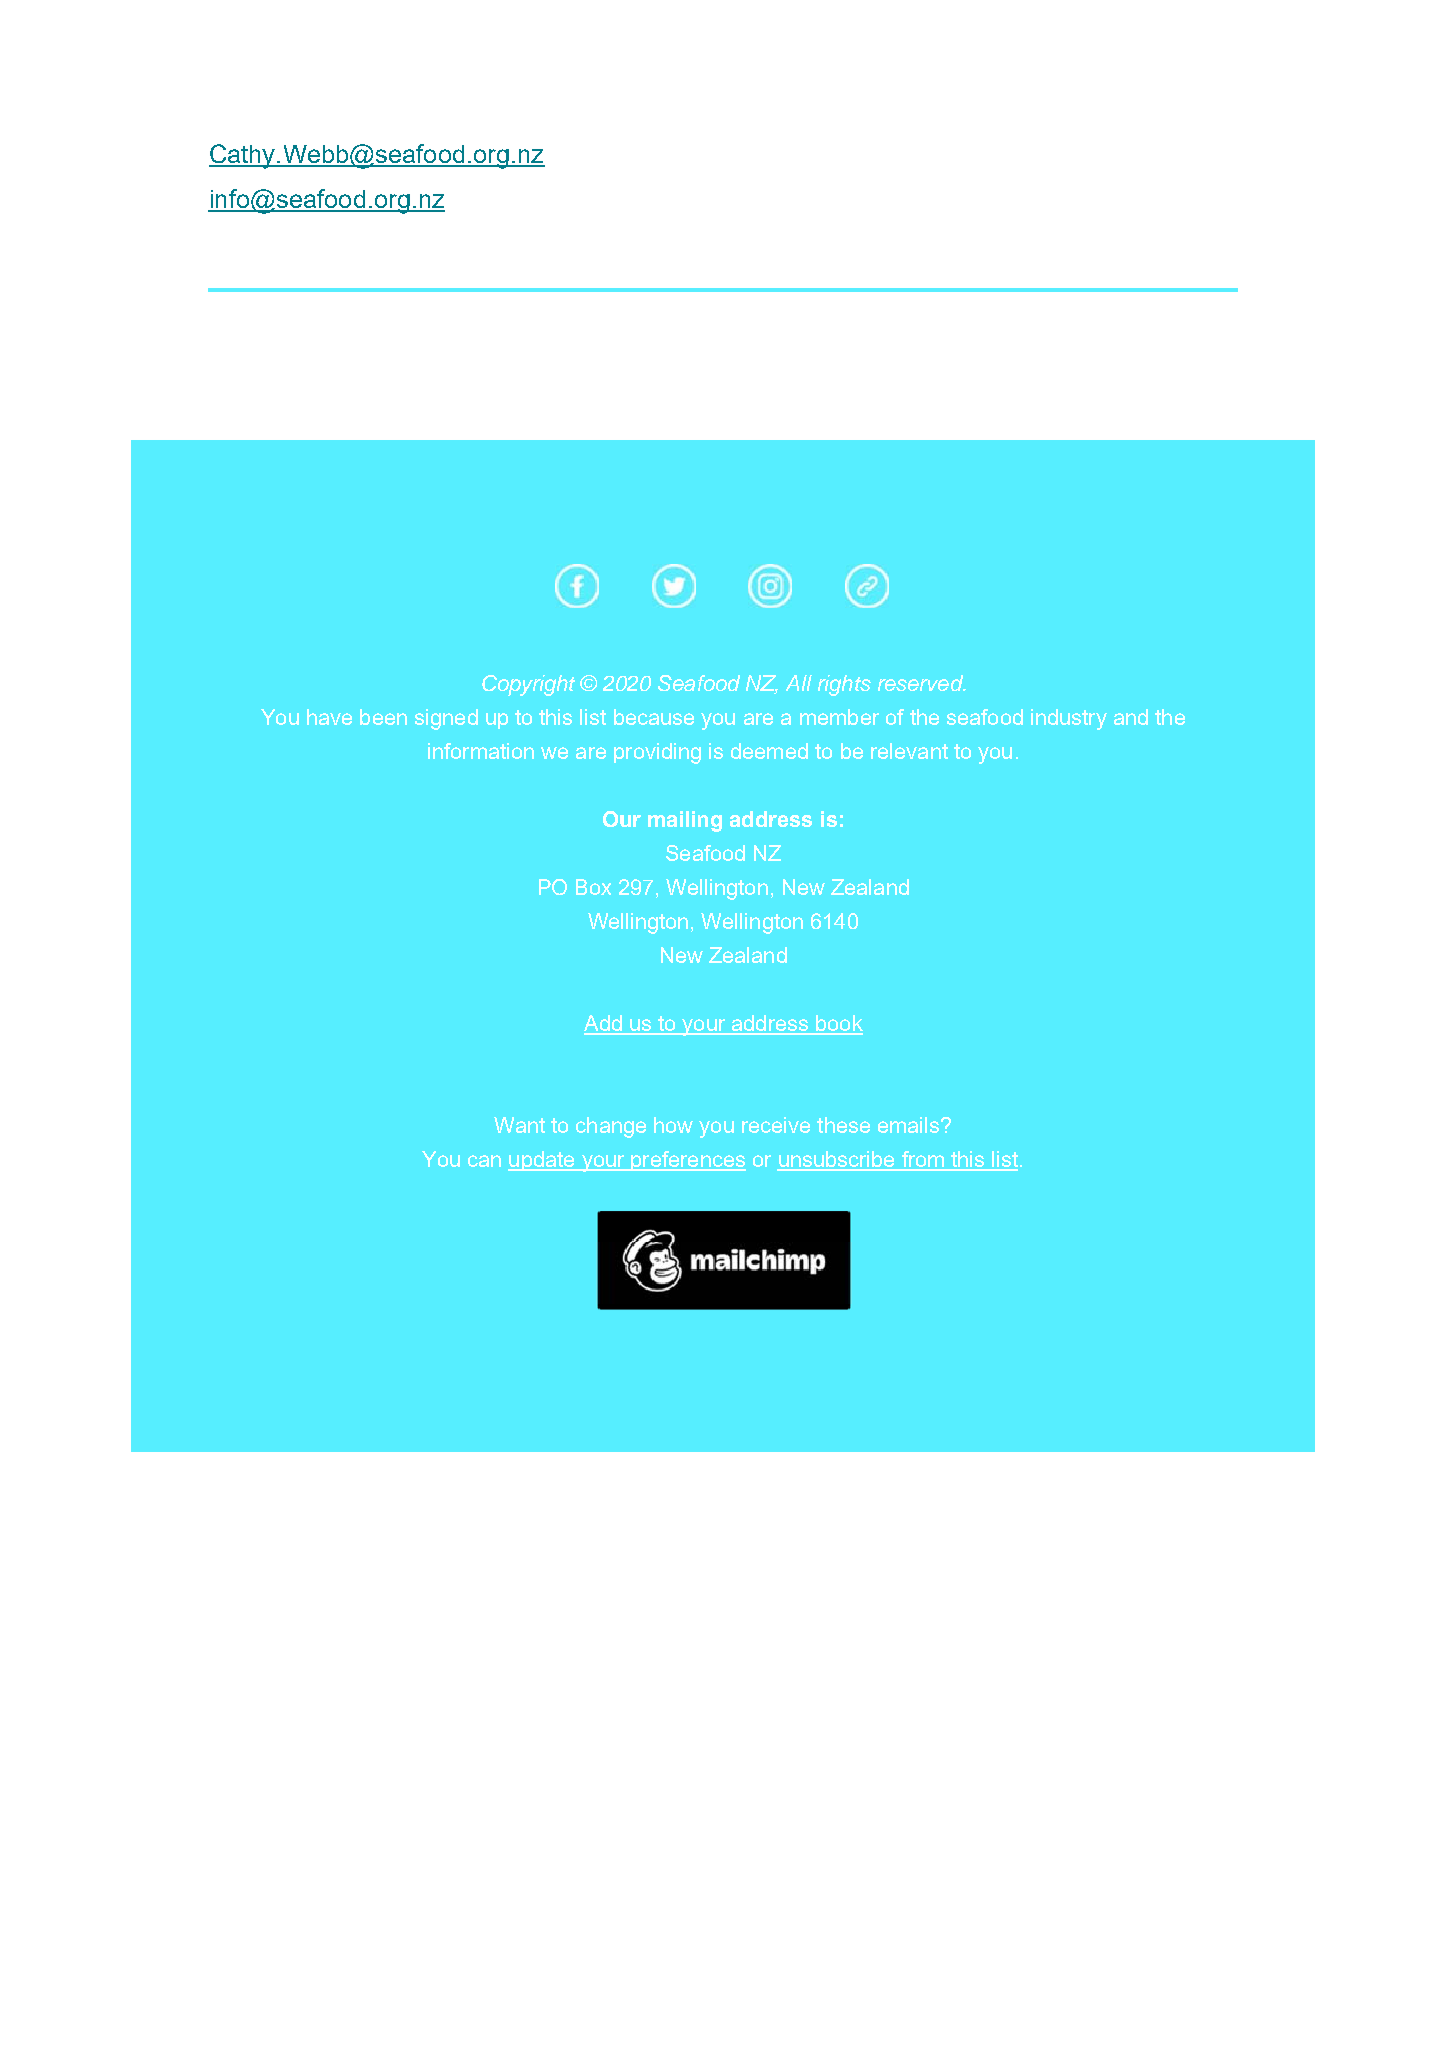  What do you see at coordinates (909, 751) in the screenshot?
I see `relevant` at bounding box center [909, 751].
